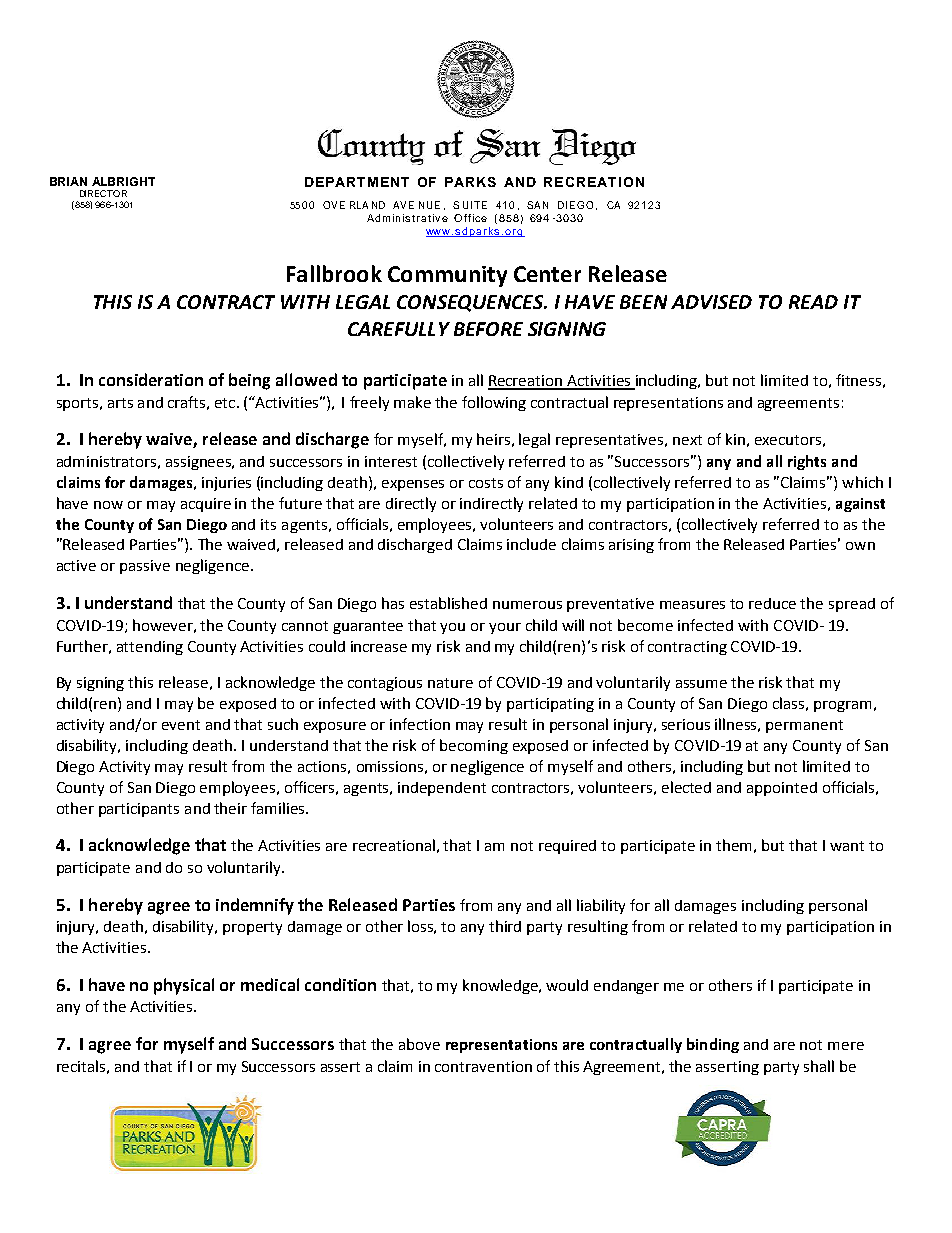 The width and height of the screenshot is (952, 1233). Describe the element at coordinates (419, 1044) in the screenshot. I see `above` at that location.
